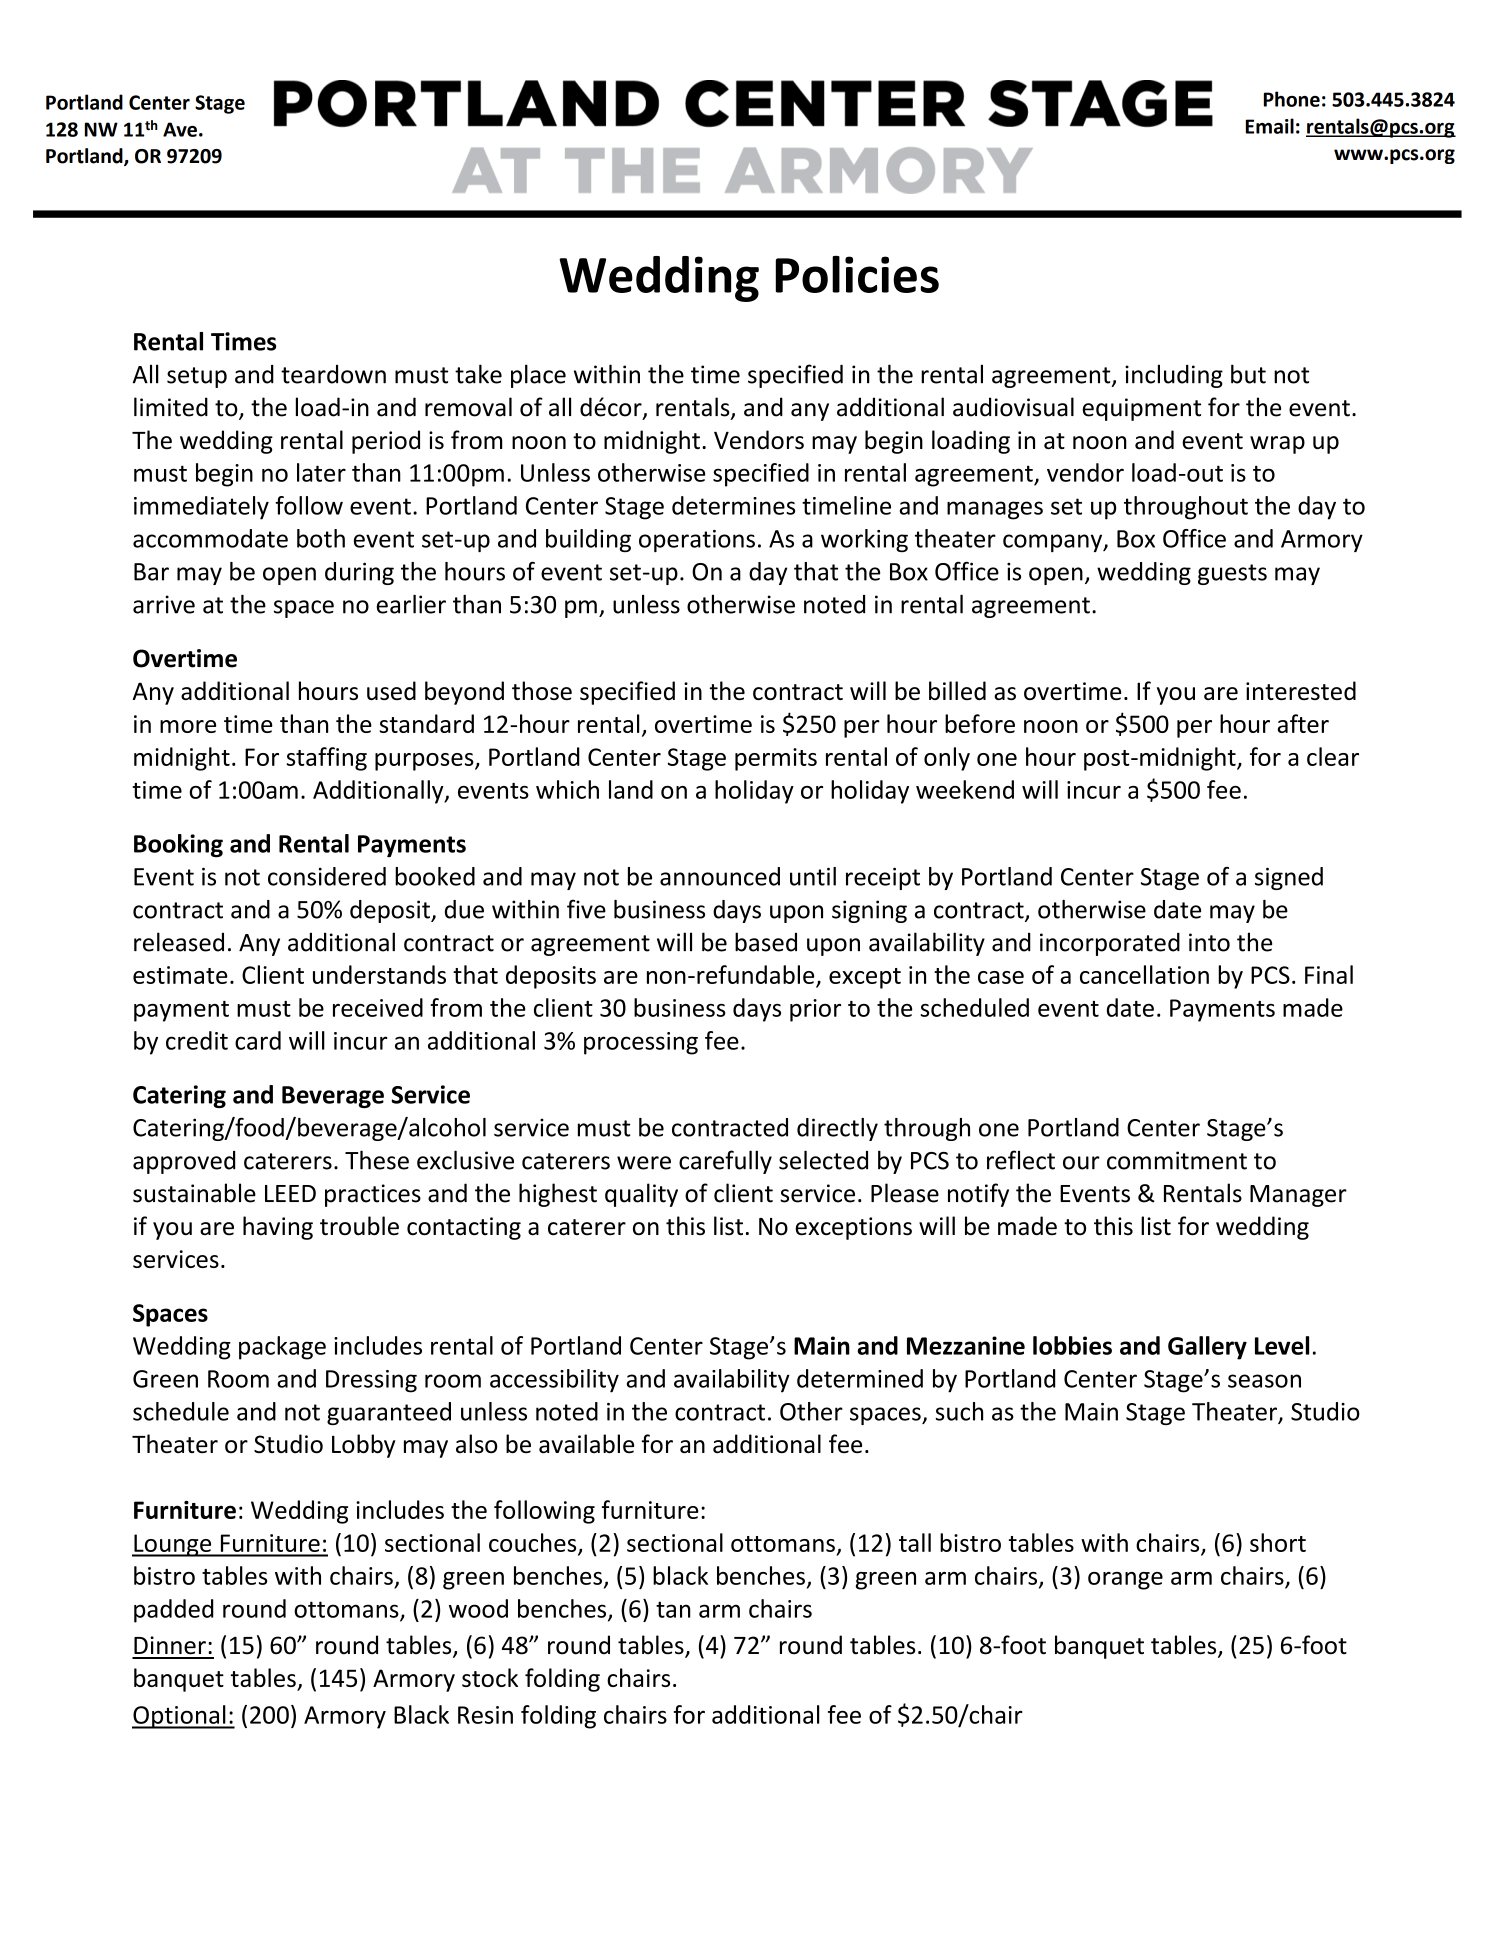  What do you see at coordinates (733, 505) in the screenshot?
I see `determines` at bounding box center [733, 505].
